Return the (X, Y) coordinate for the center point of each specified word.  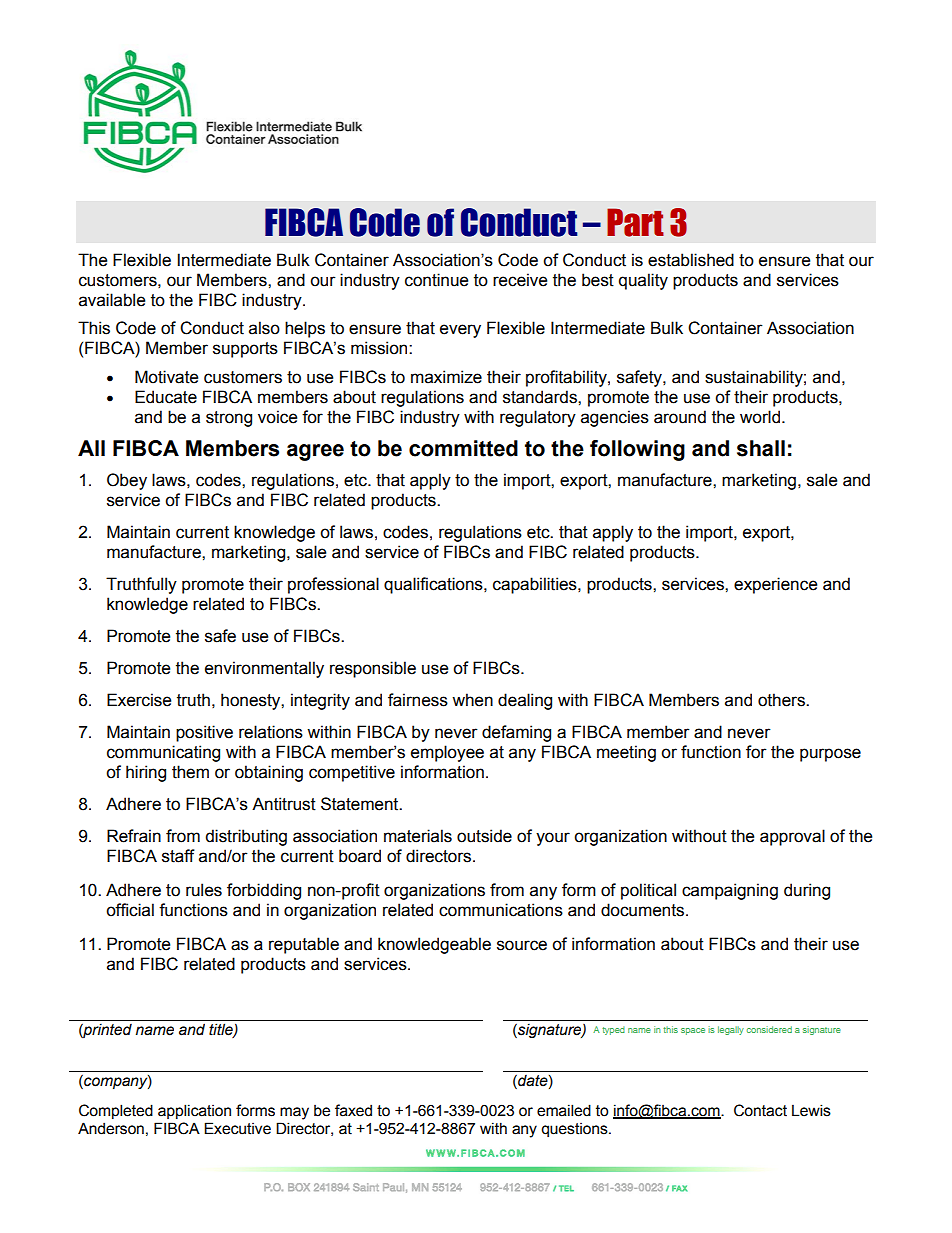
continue (436, 280)
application (194, 1111)
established (691, 260)
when (472, 700)
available (112, 300)
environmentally (264, 669)
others (782, 700)
